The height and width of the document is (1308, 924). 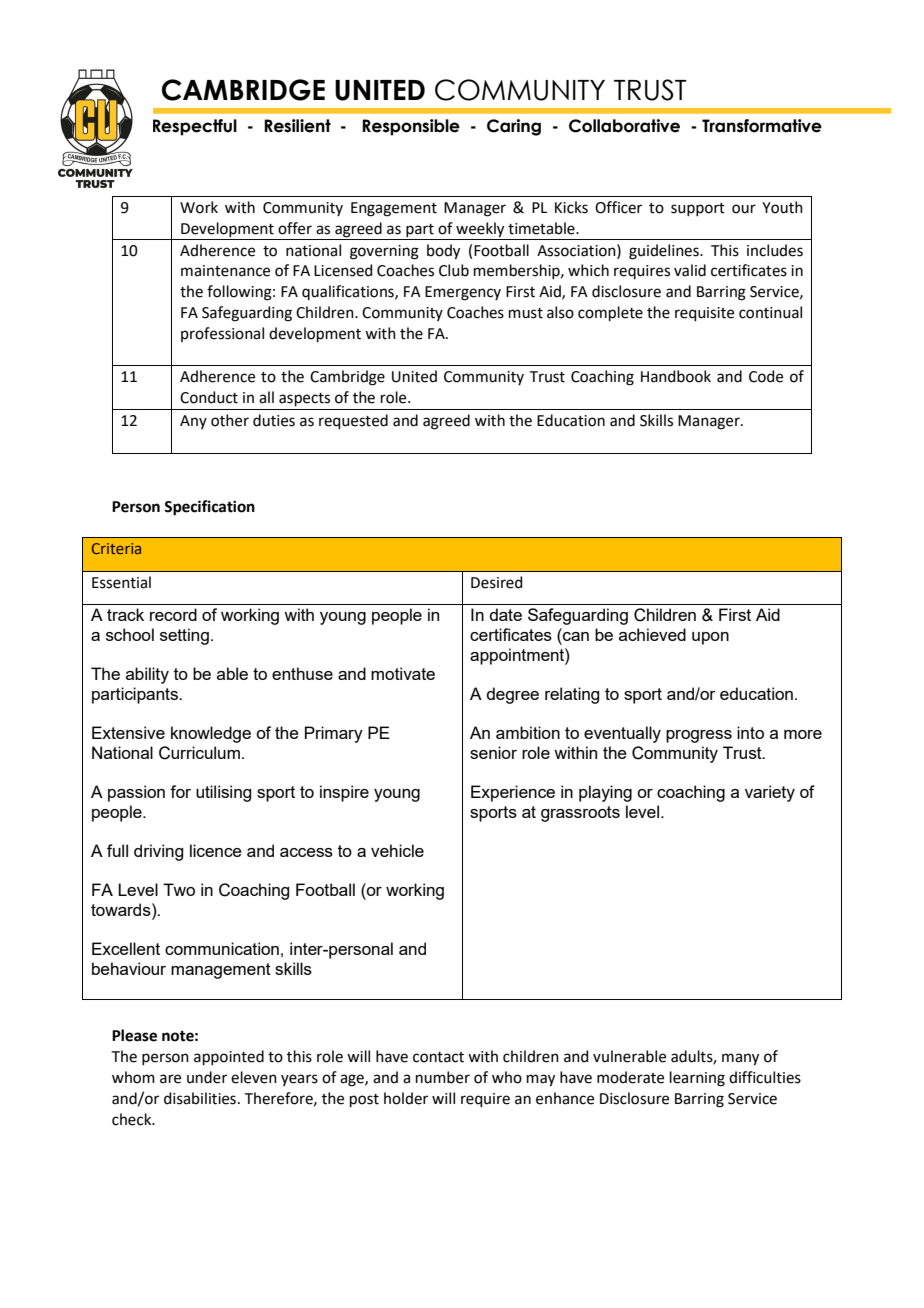 What do you see at coordinates (200, 1098) in the document?
I see `disabilities` at bounding box center [200, 1098].
